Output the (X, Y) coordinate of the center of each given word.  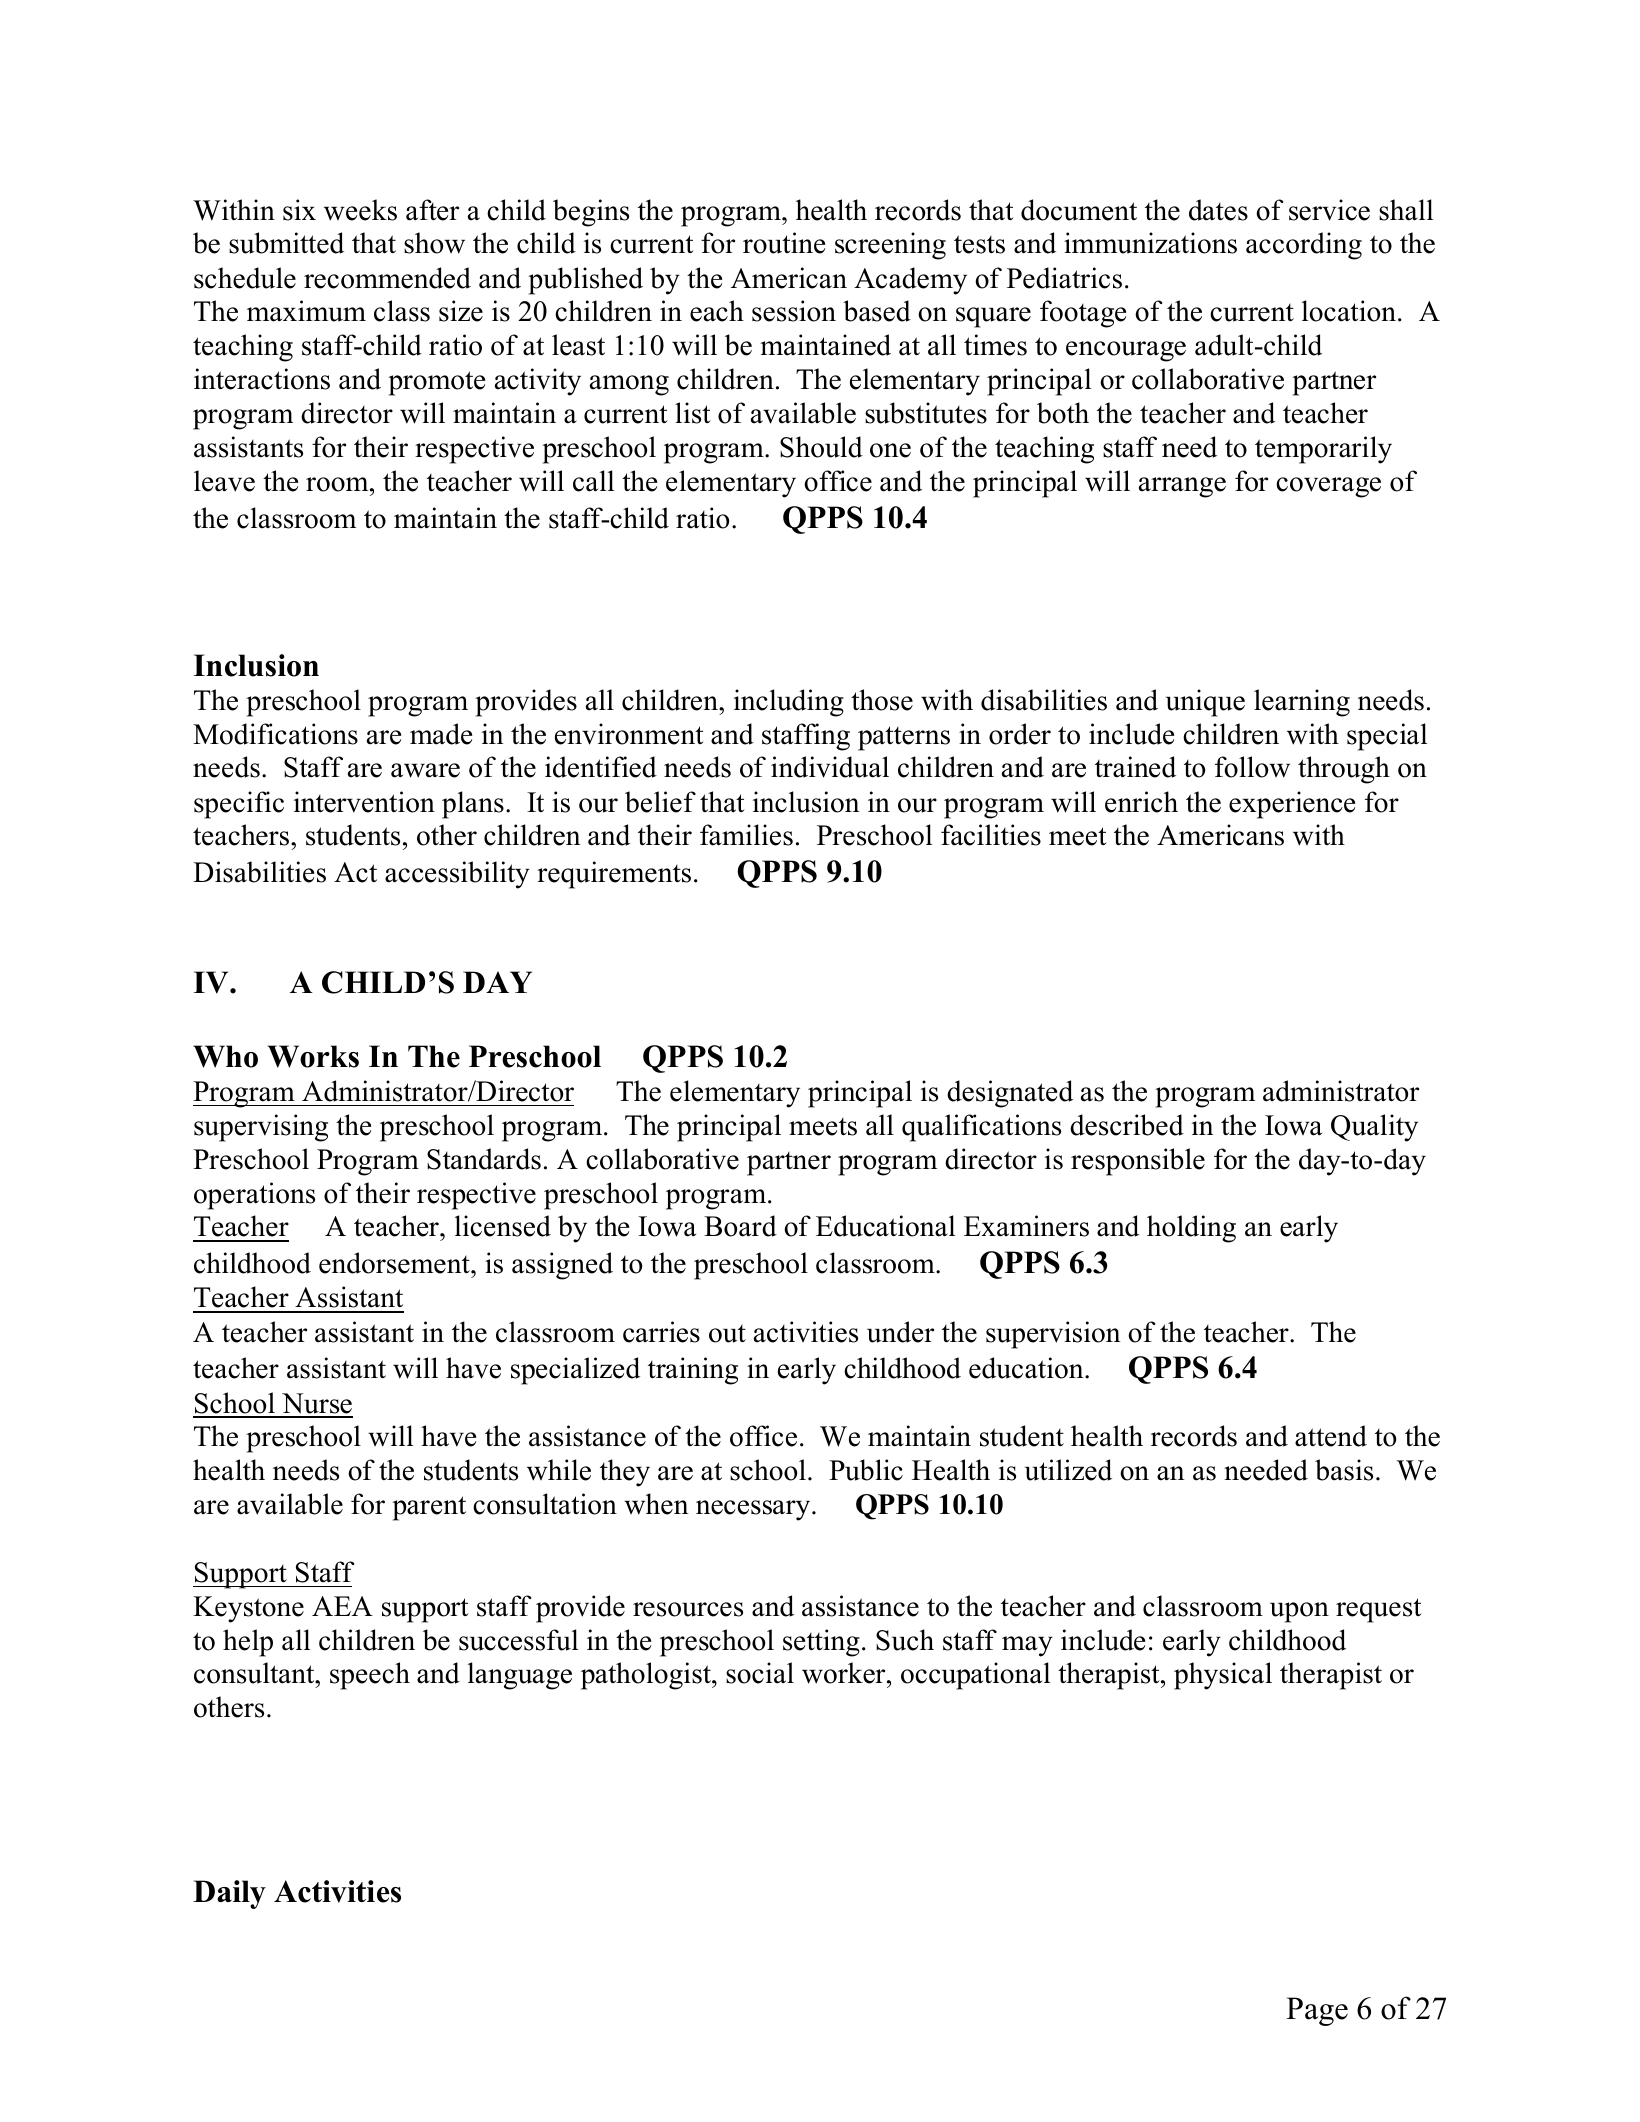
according (1304, 246)
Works (313, 1056)
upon (1299, 1612)
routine (784, 243)
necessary (754, 1510)
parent (429, 1508)
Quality (1374, 1128)
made (441, 734)
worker (845, 1673)
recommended (387, 278)
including (789, 703)
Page (1317, 2011)
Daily (229, 1894)
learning (1302, 703)
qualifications (981, 1128)
